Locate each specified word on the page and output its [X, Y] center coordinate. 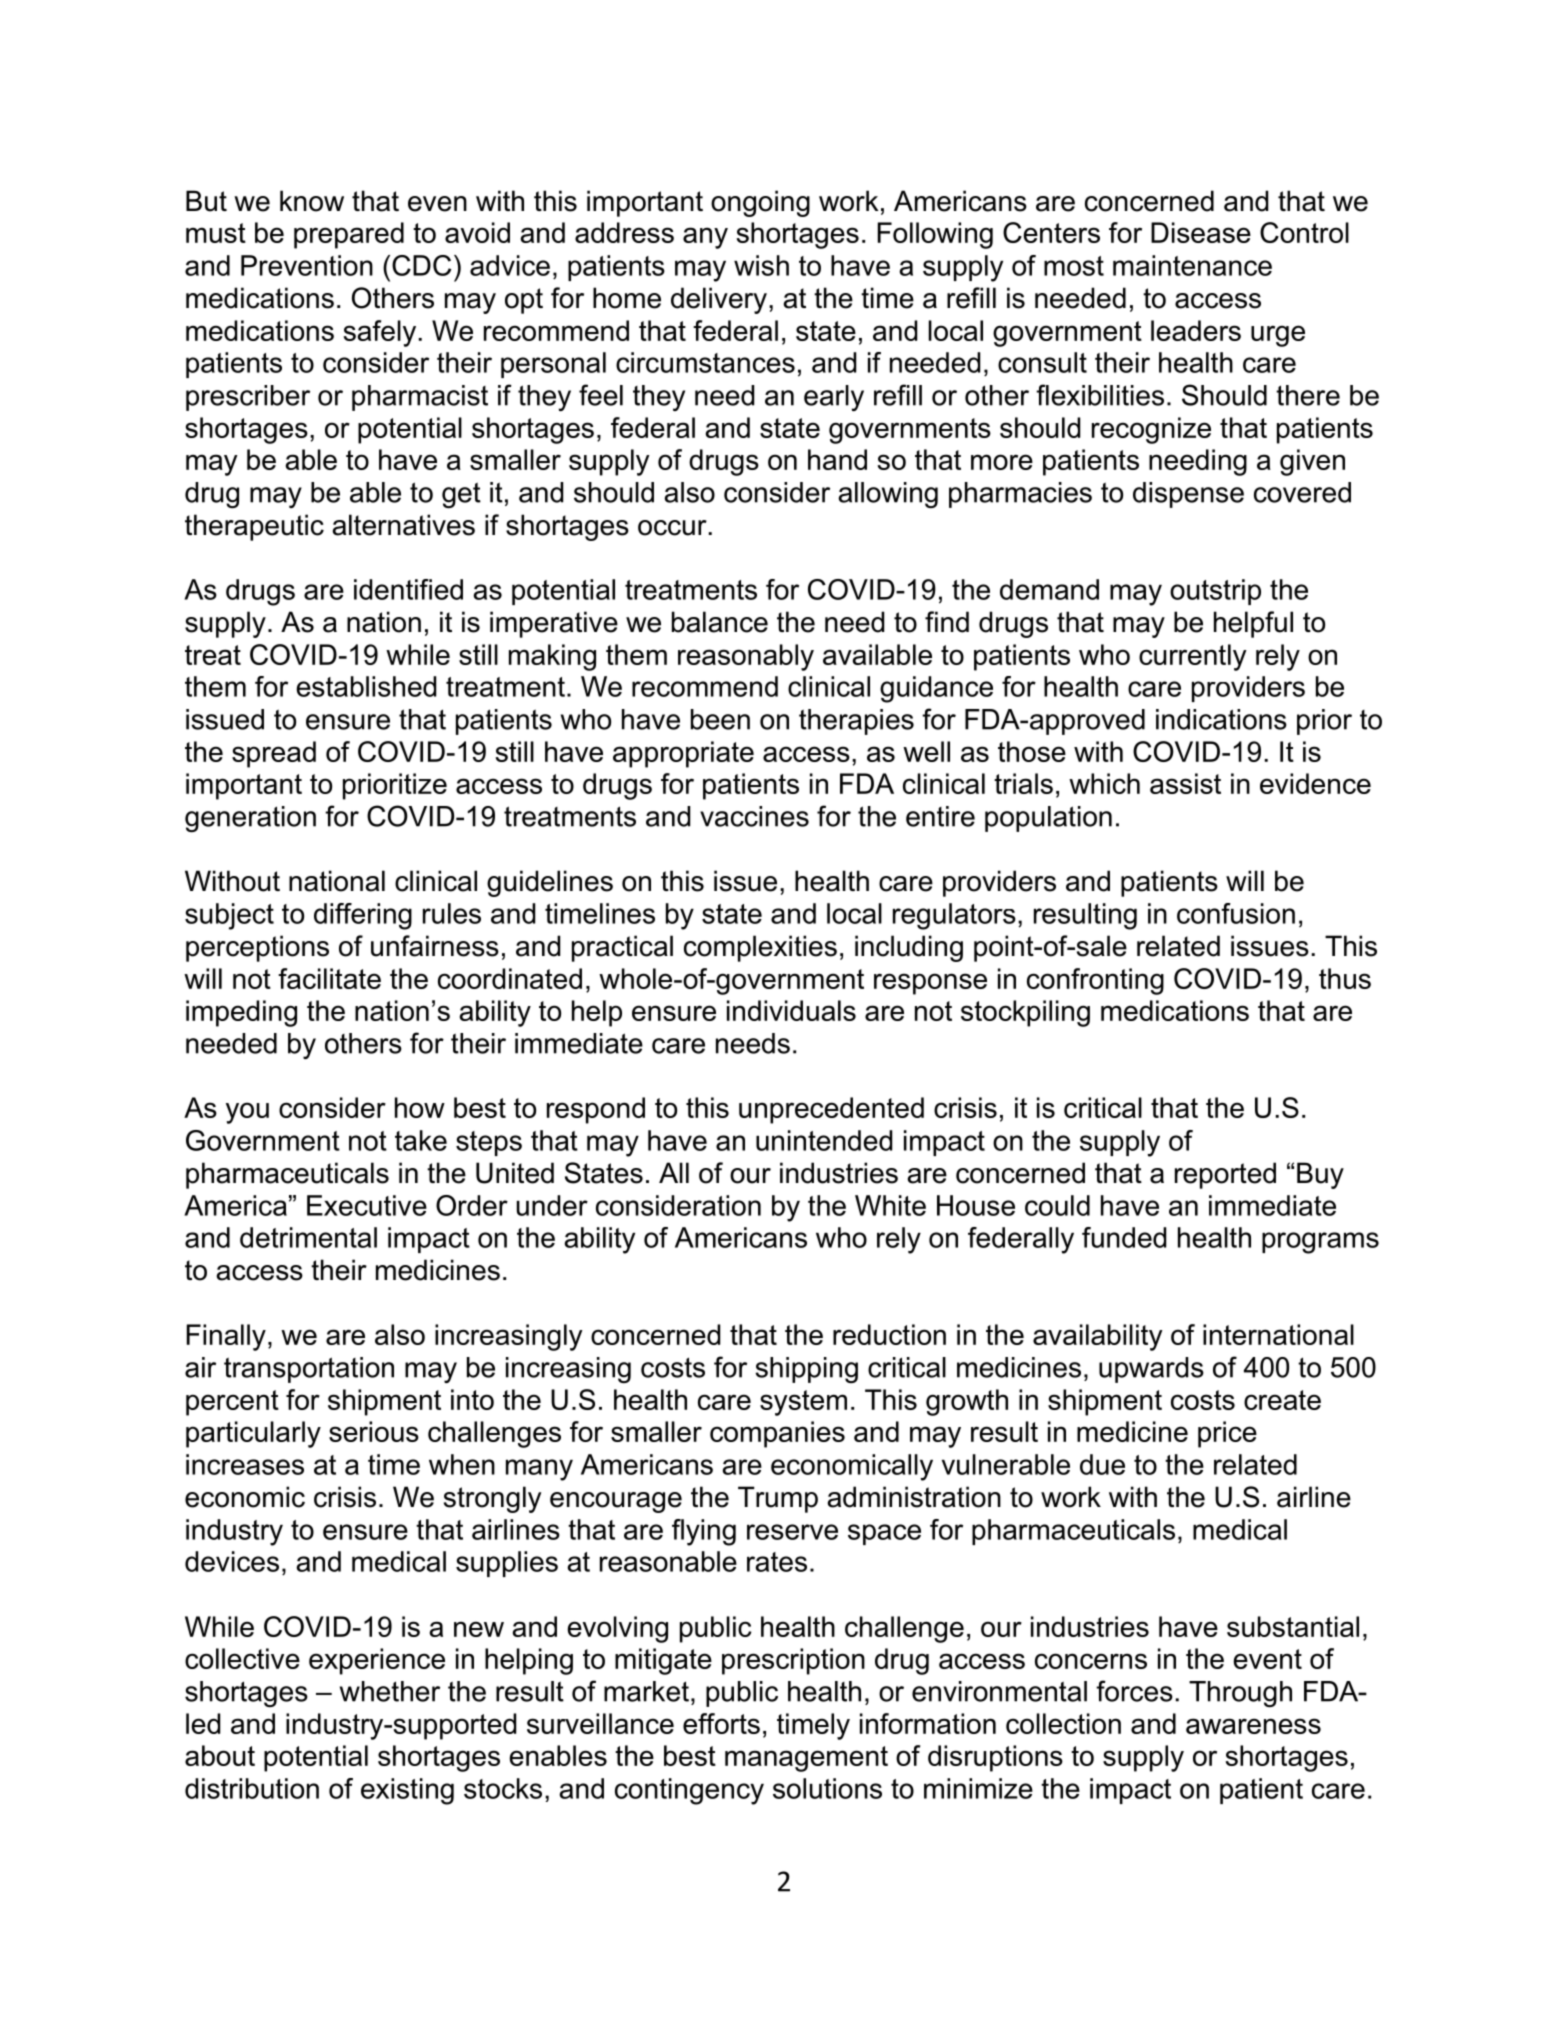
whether [390, 1691]
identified [408, 589]
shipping [806, 1370]
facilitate [329, 978]
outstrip [1215, 592]
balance [720, 622]
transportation [309, 1370]
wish [761, 265]
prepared [349, 235]
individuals [791, 1010]
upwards [1151, 1370]
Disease [1201, 232]
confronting [1095, 981]
